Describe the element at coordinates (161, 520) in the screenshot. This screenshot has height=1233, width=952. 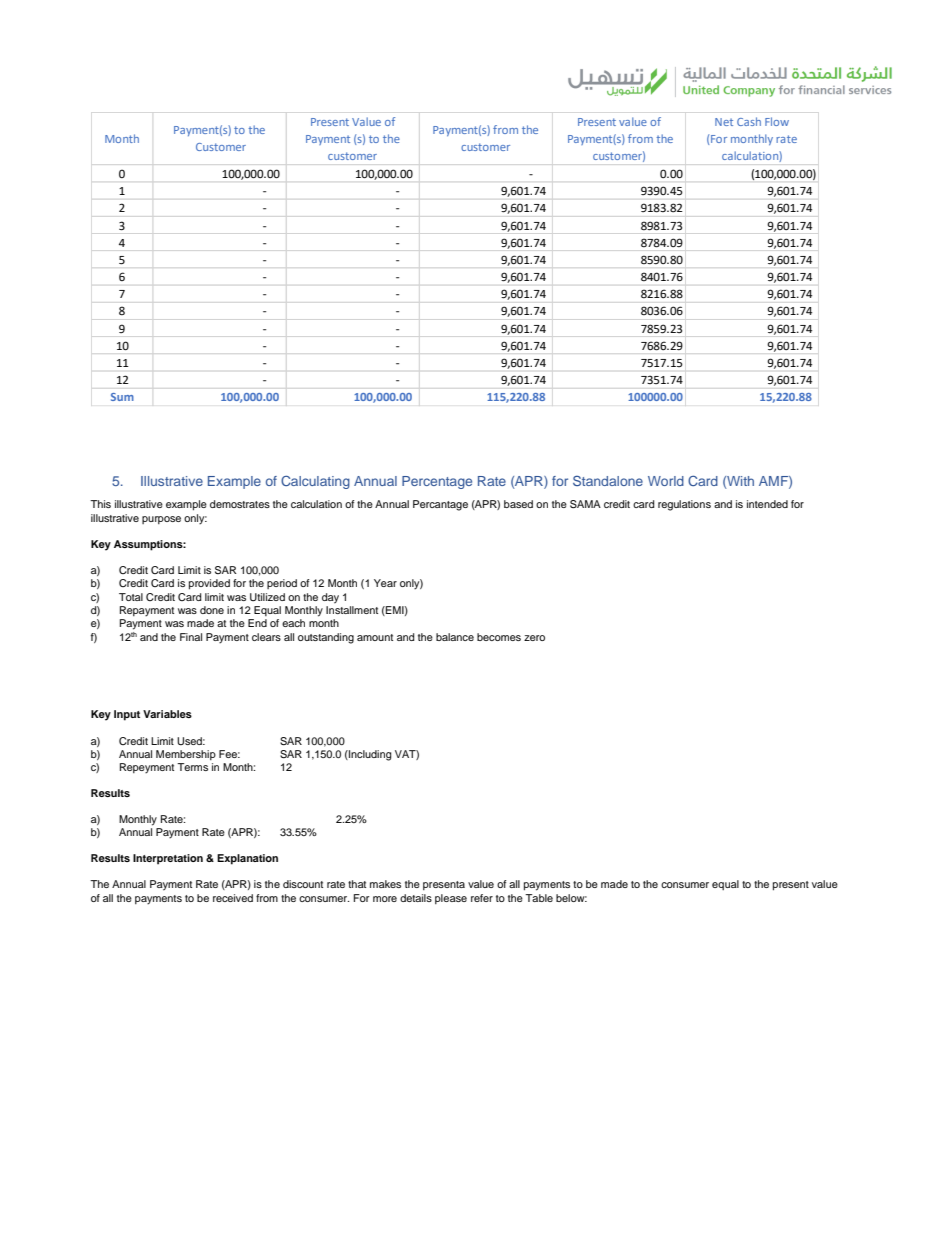
I see `purpose` at that location.
